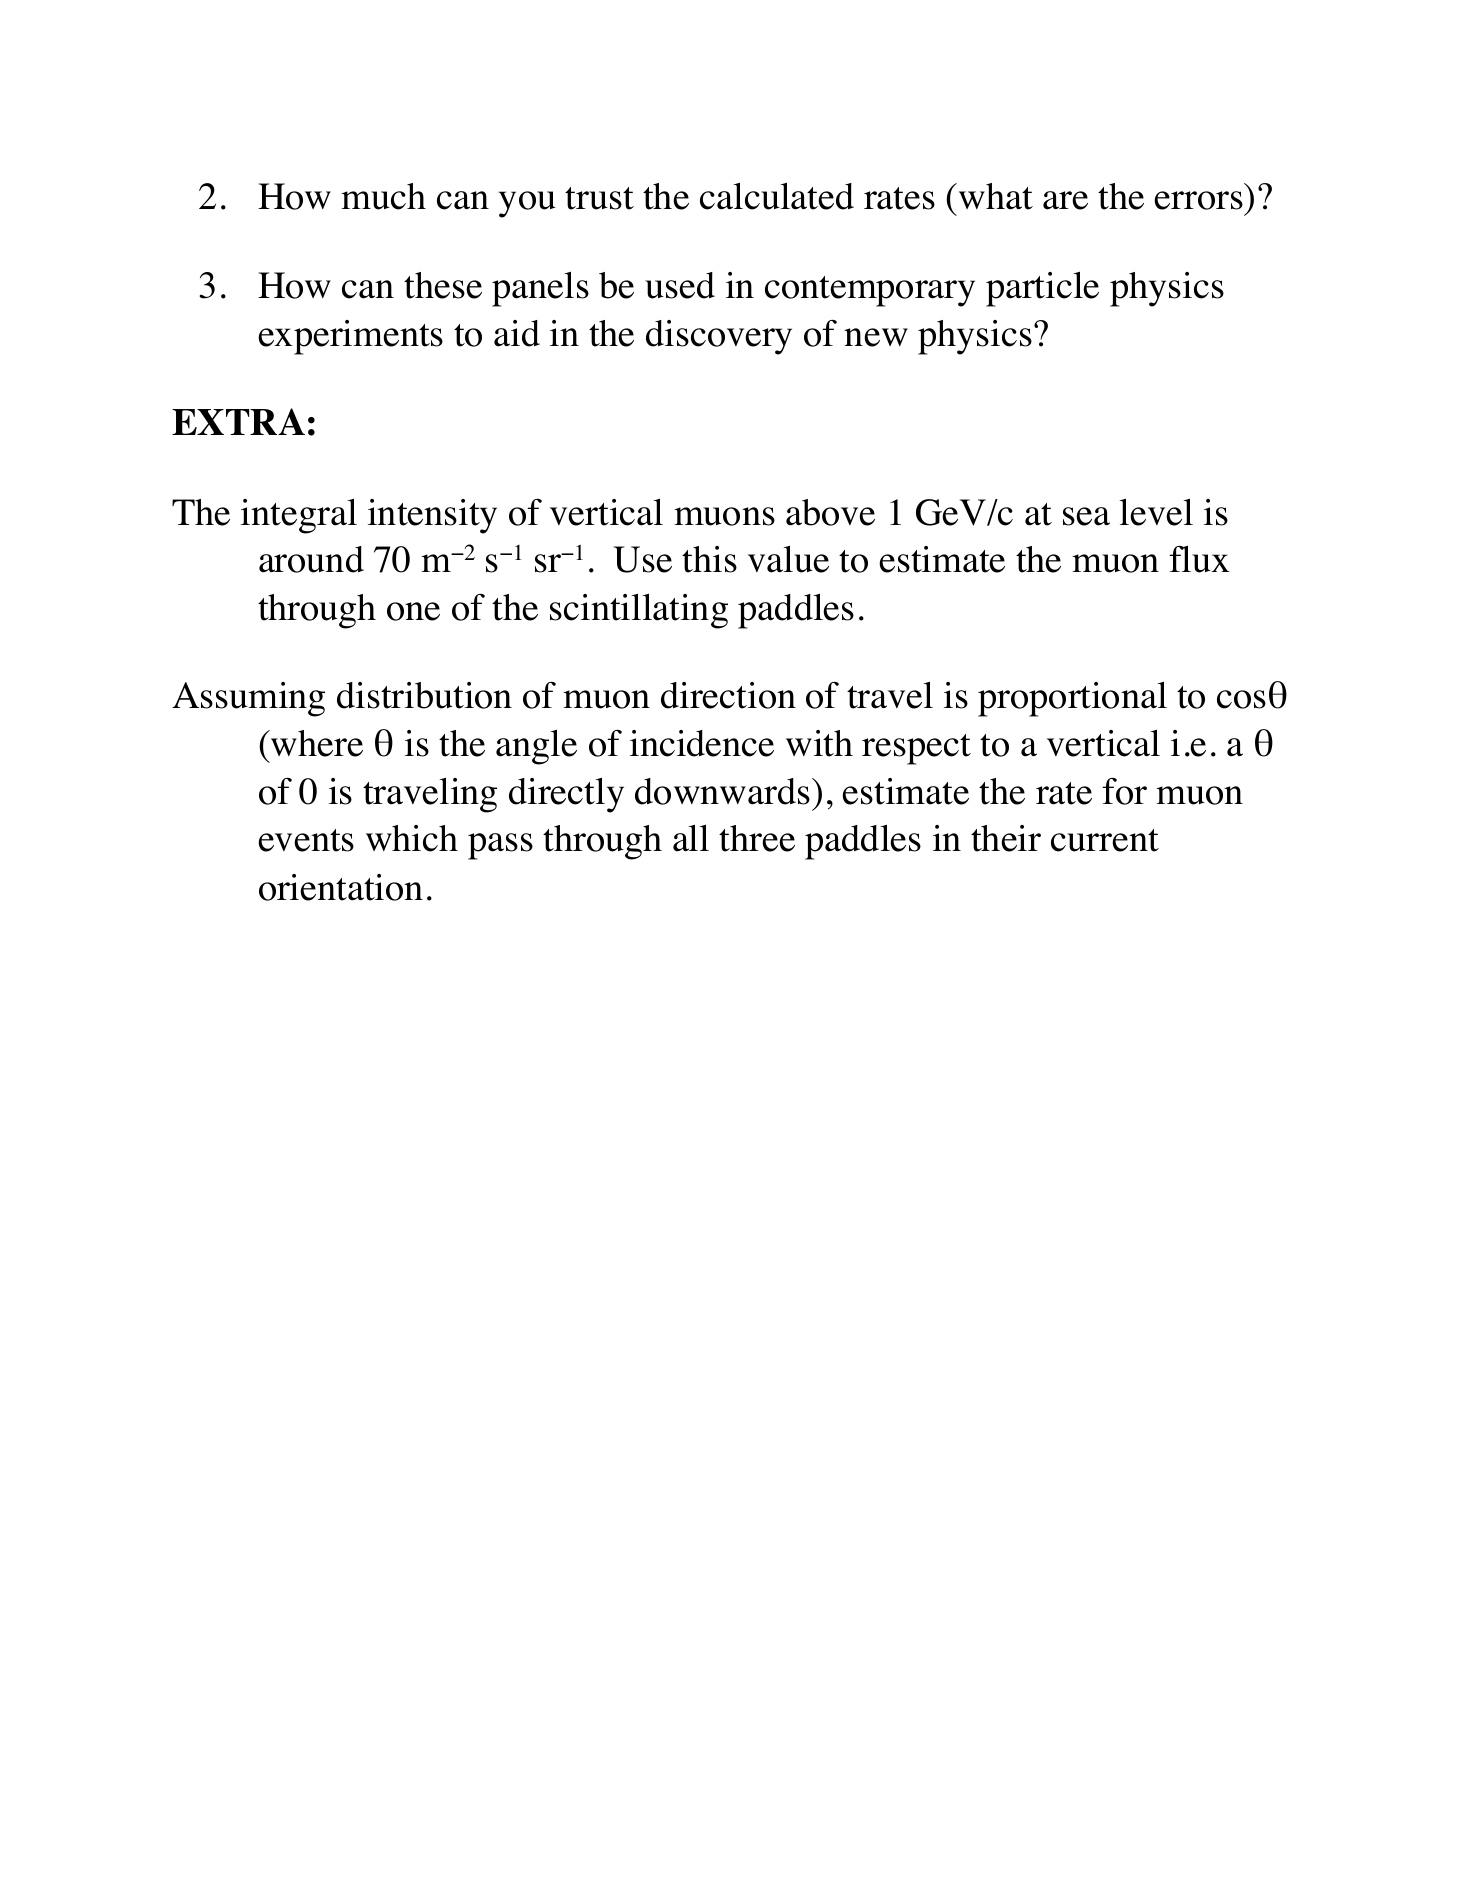 Image resolution: width=1462 pixels, height=1892 pixels. I want to click on calculated, so click(777, 196).
